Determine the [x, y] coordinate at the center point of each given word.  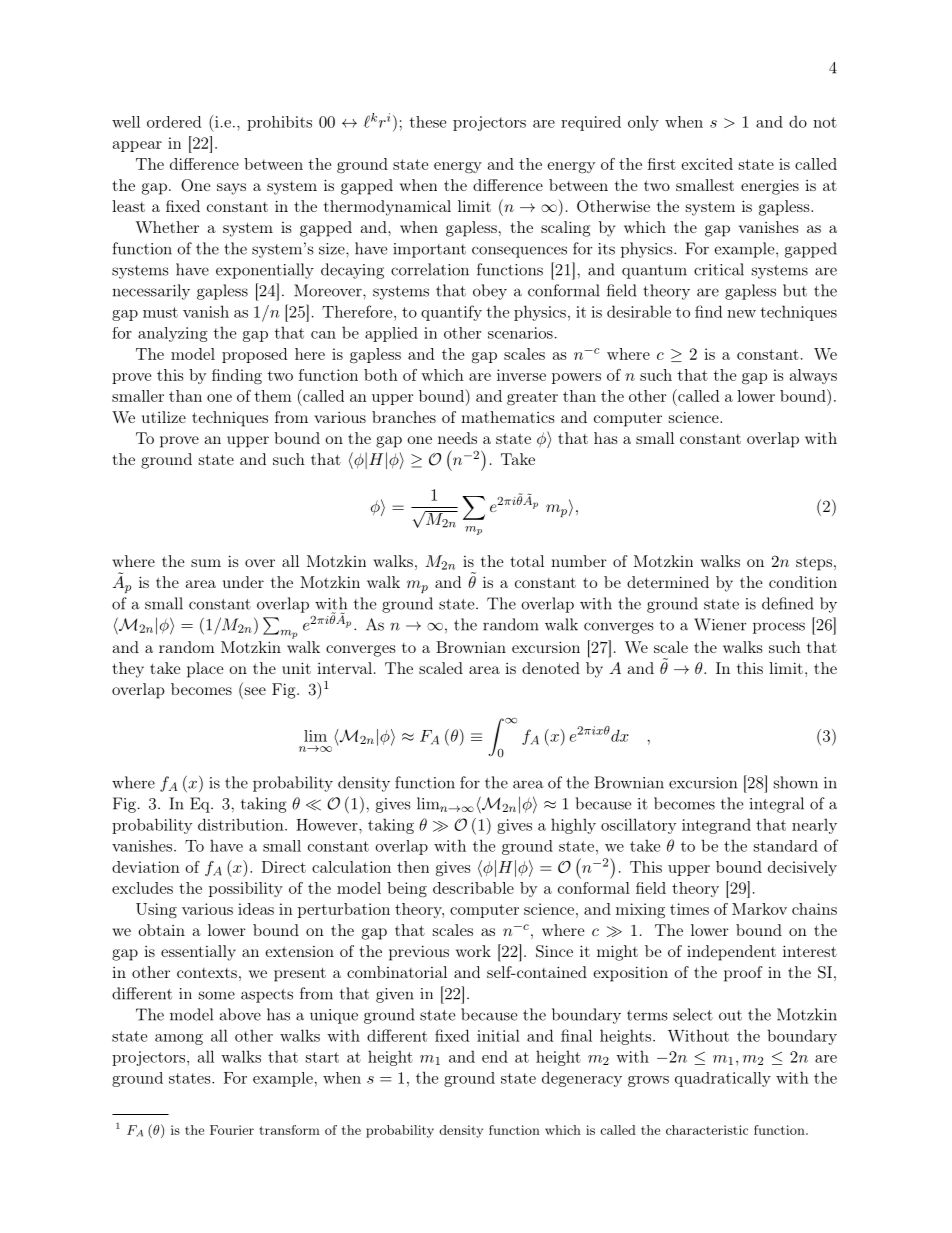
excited [707, 164]
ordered [174, 122]
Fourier [232, 1130]
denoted [551, 668]
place [205, 670]
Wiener [720, 624]
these [428, 122]
